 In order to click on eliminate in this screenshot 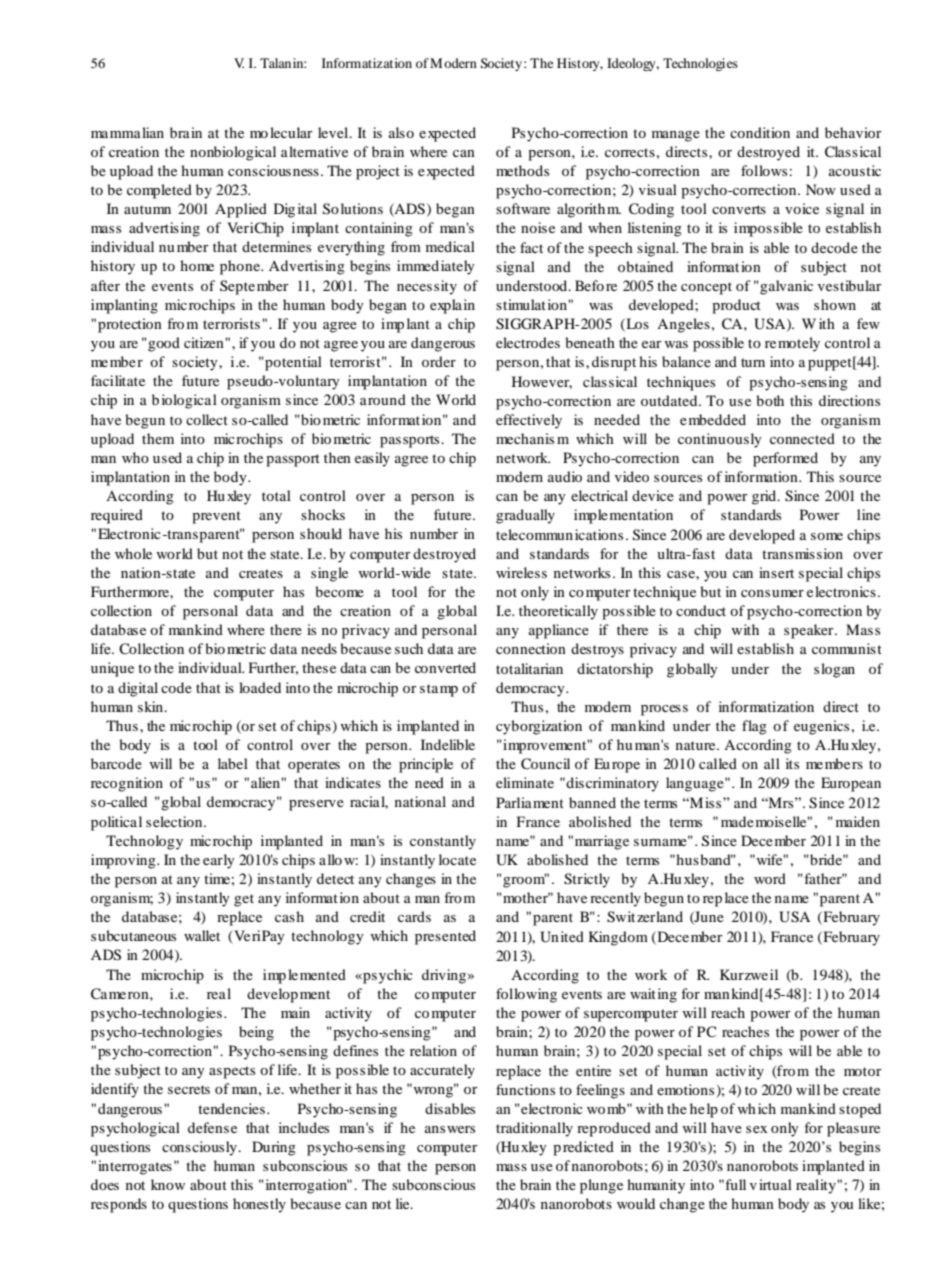, I will do `click(525, 782)`.
